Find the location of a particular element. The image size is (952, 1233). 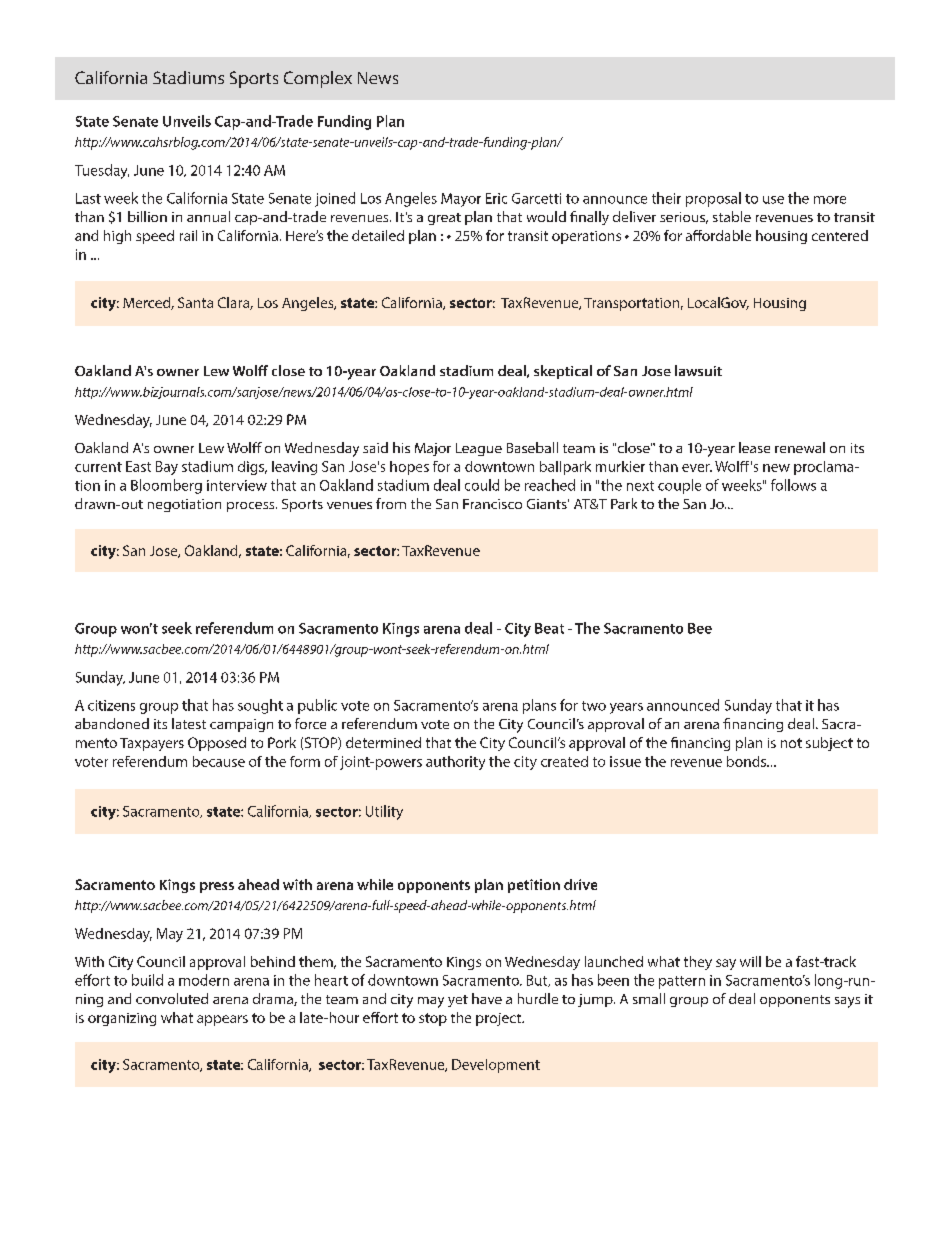

says is located at coordinates (847, 1002).
